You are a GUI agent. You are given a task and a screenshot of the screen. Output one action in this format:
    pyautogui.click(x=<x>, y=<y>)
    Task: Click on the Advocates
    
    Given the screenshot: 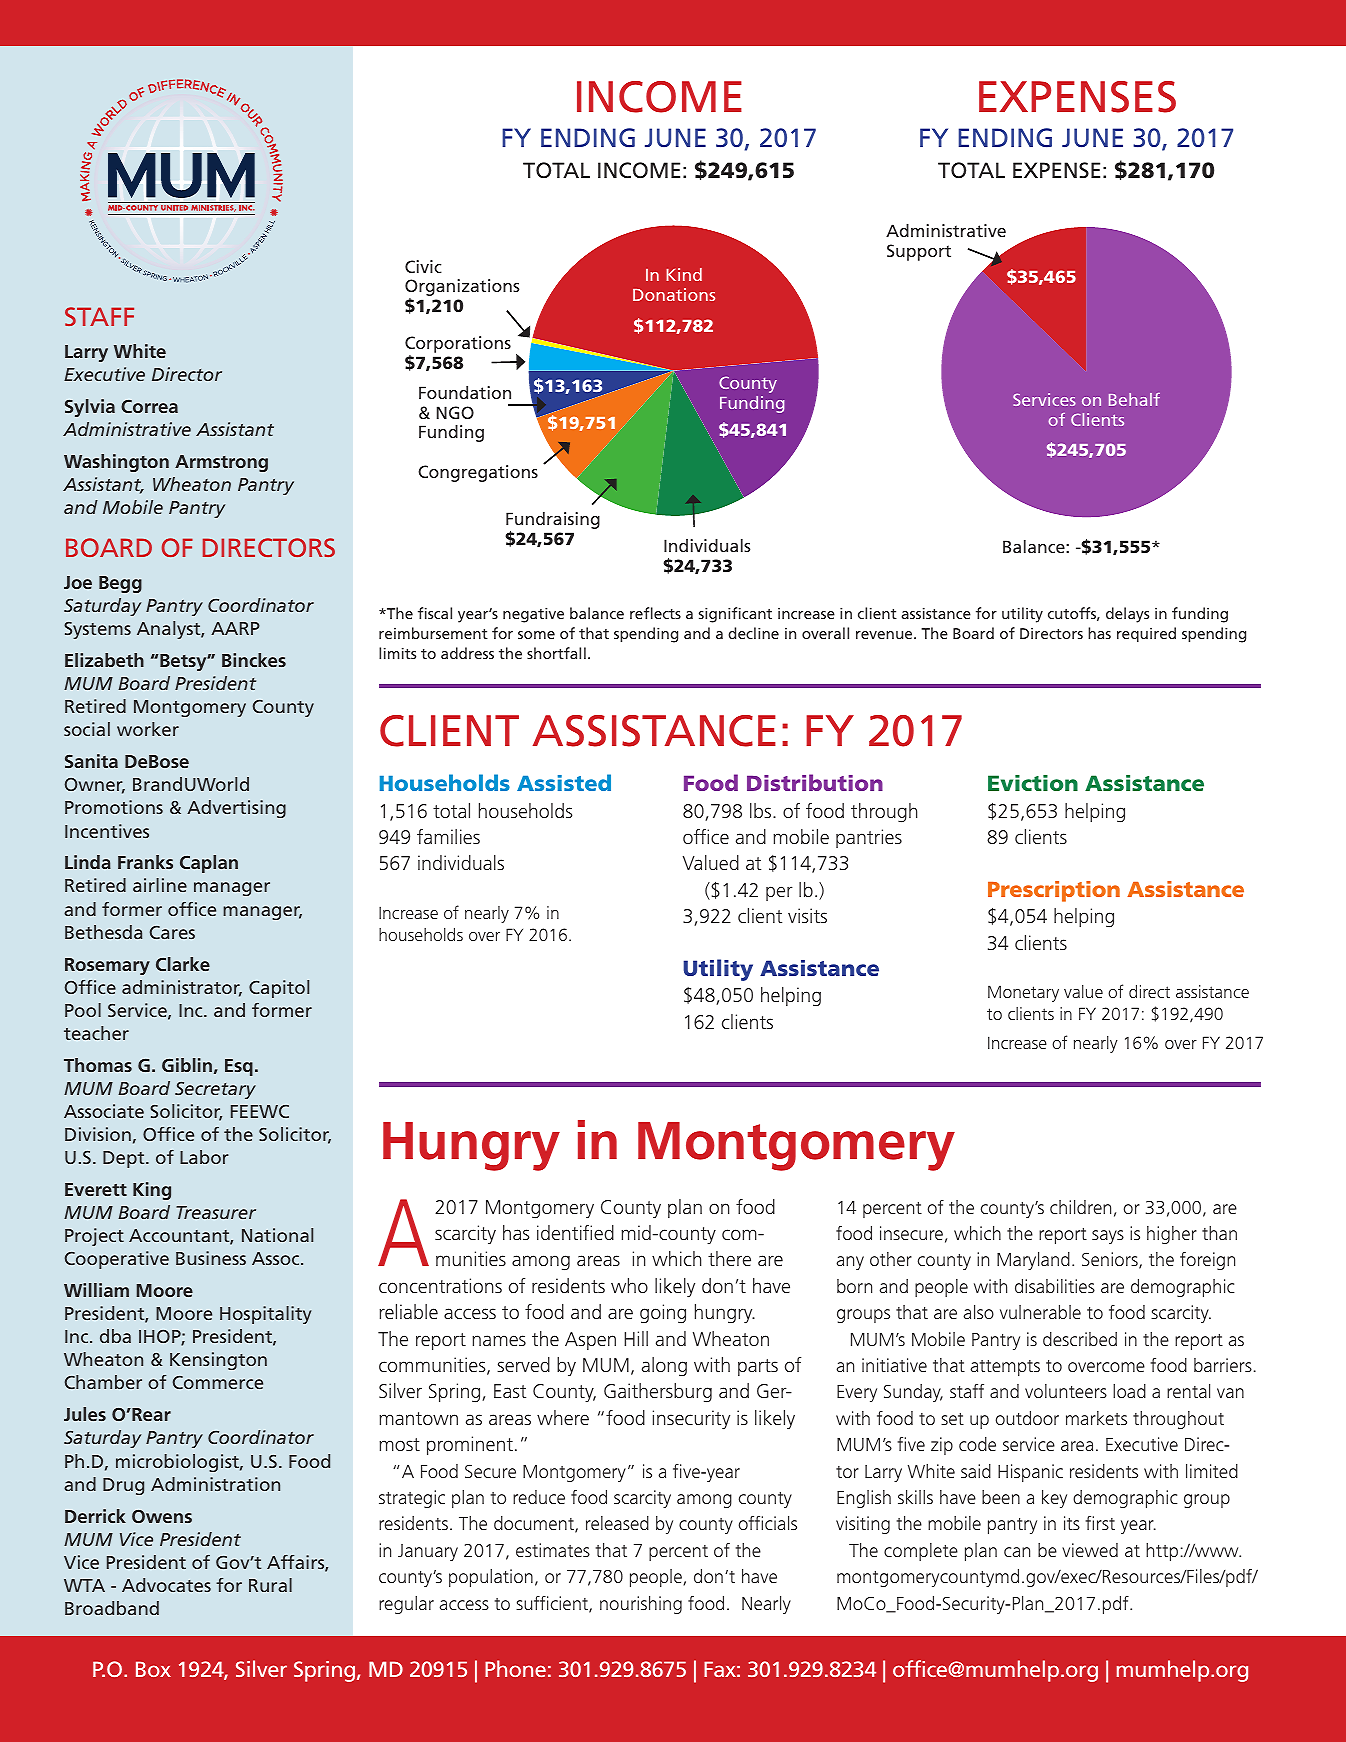 What is the action you would take?
    pyautogui.click(x=166, y=1585)
